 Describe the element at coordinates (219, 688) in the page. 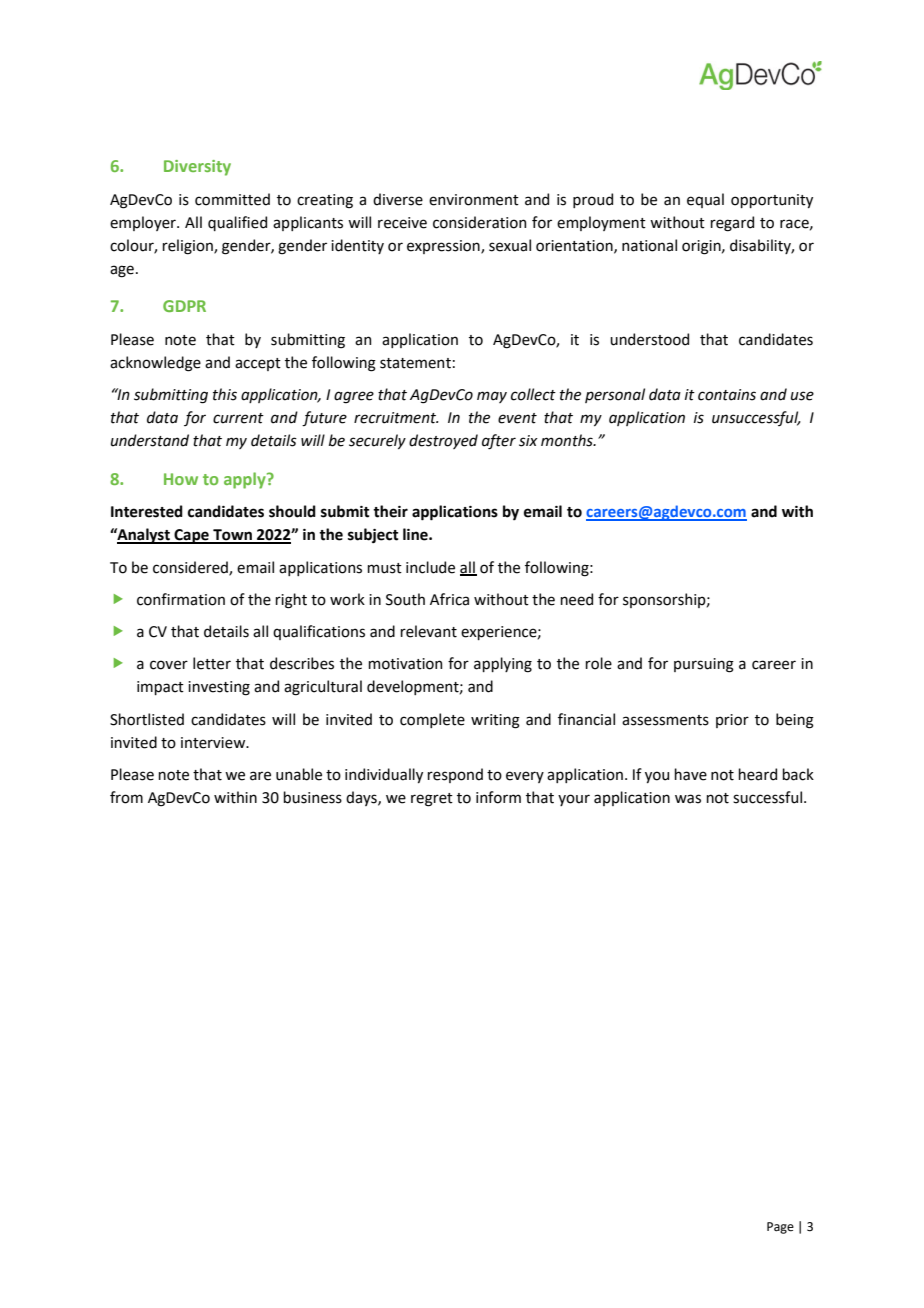

I see `investing` at that location.
